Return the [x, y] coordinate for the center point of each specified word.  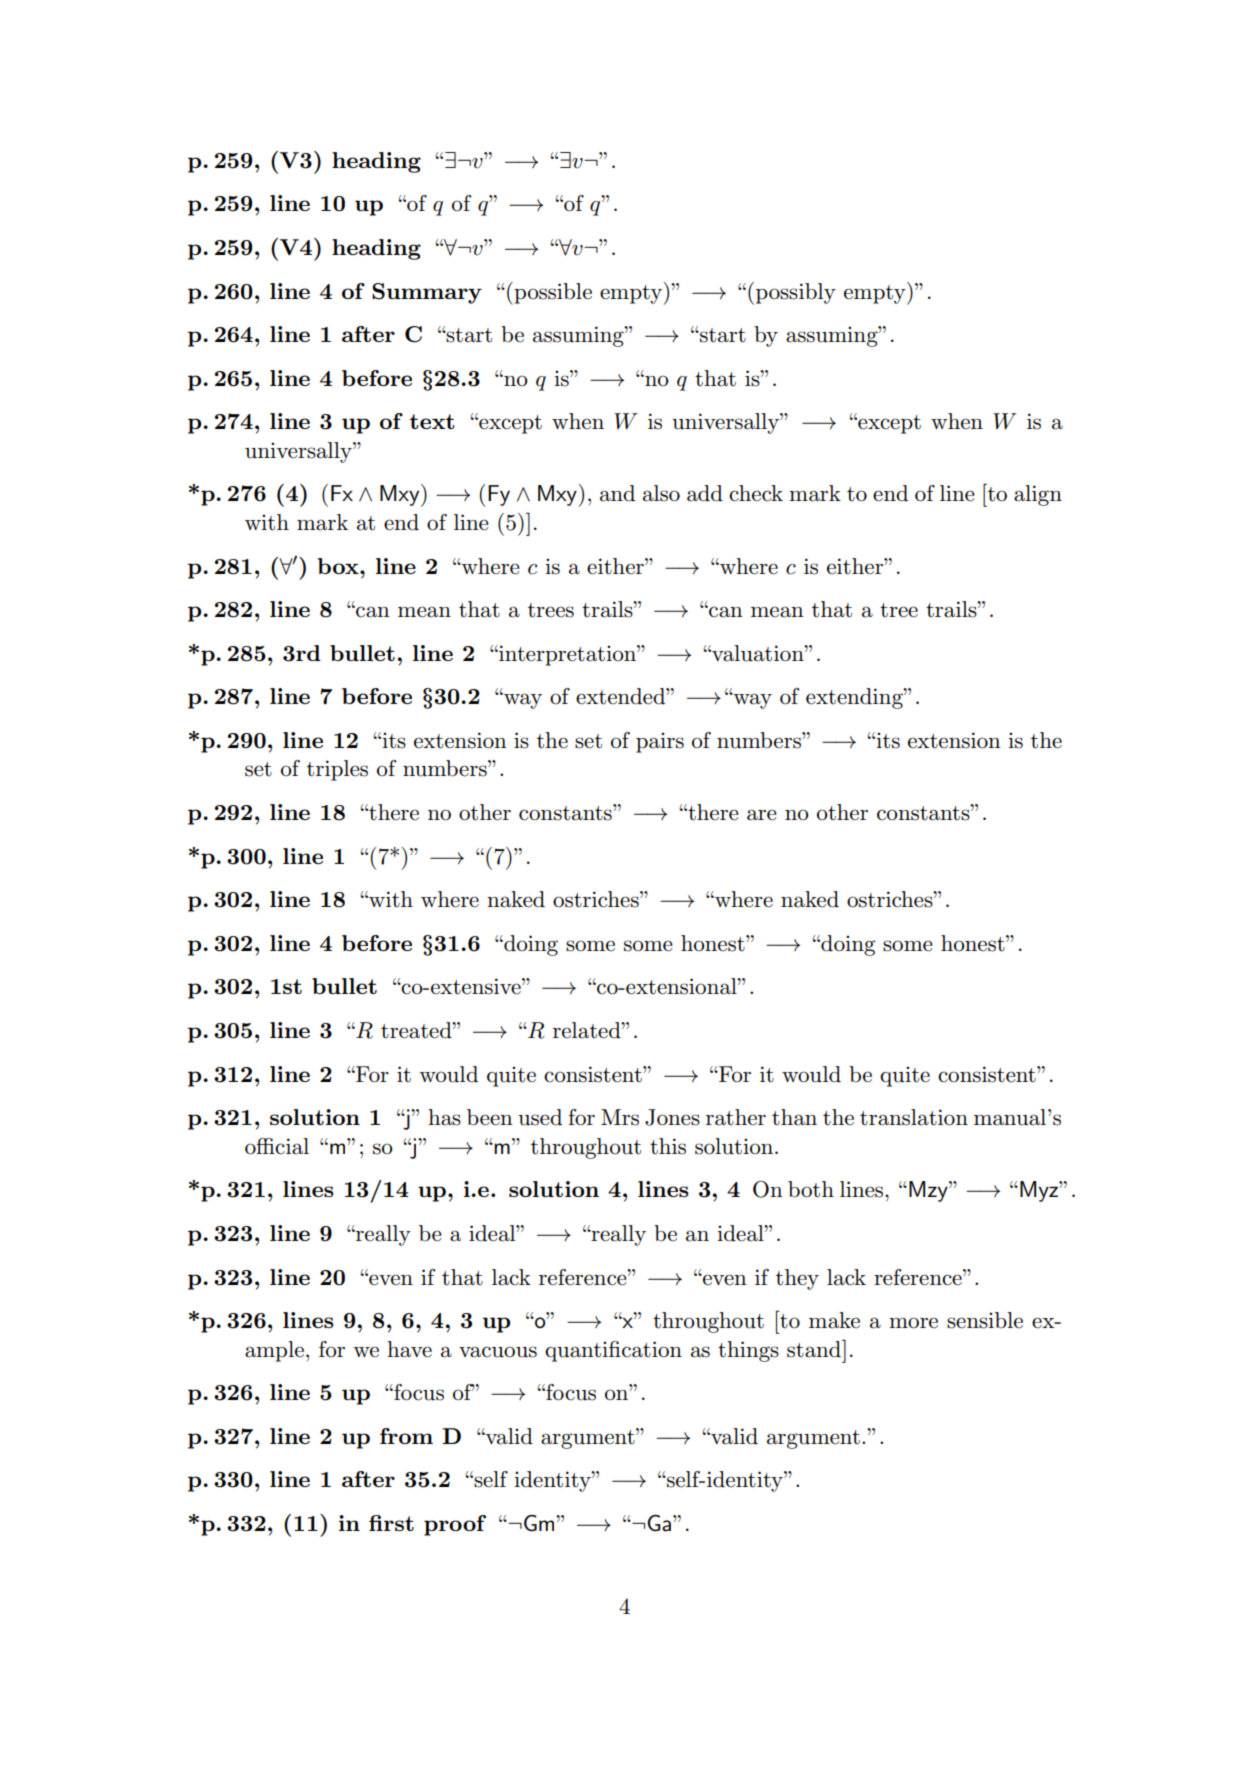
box [339, 566]
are [762, 815]
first [391, 1523]
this [668, 1146]
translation [914, 1117]
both [811, 1189]
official [277, 1146]
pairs [660, 742]
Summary [427, 293]
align [1038, 495]
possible [552, 293]
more [913, 1323]
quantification [613, 1351]
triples [337, 770]
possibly [796, 293]
